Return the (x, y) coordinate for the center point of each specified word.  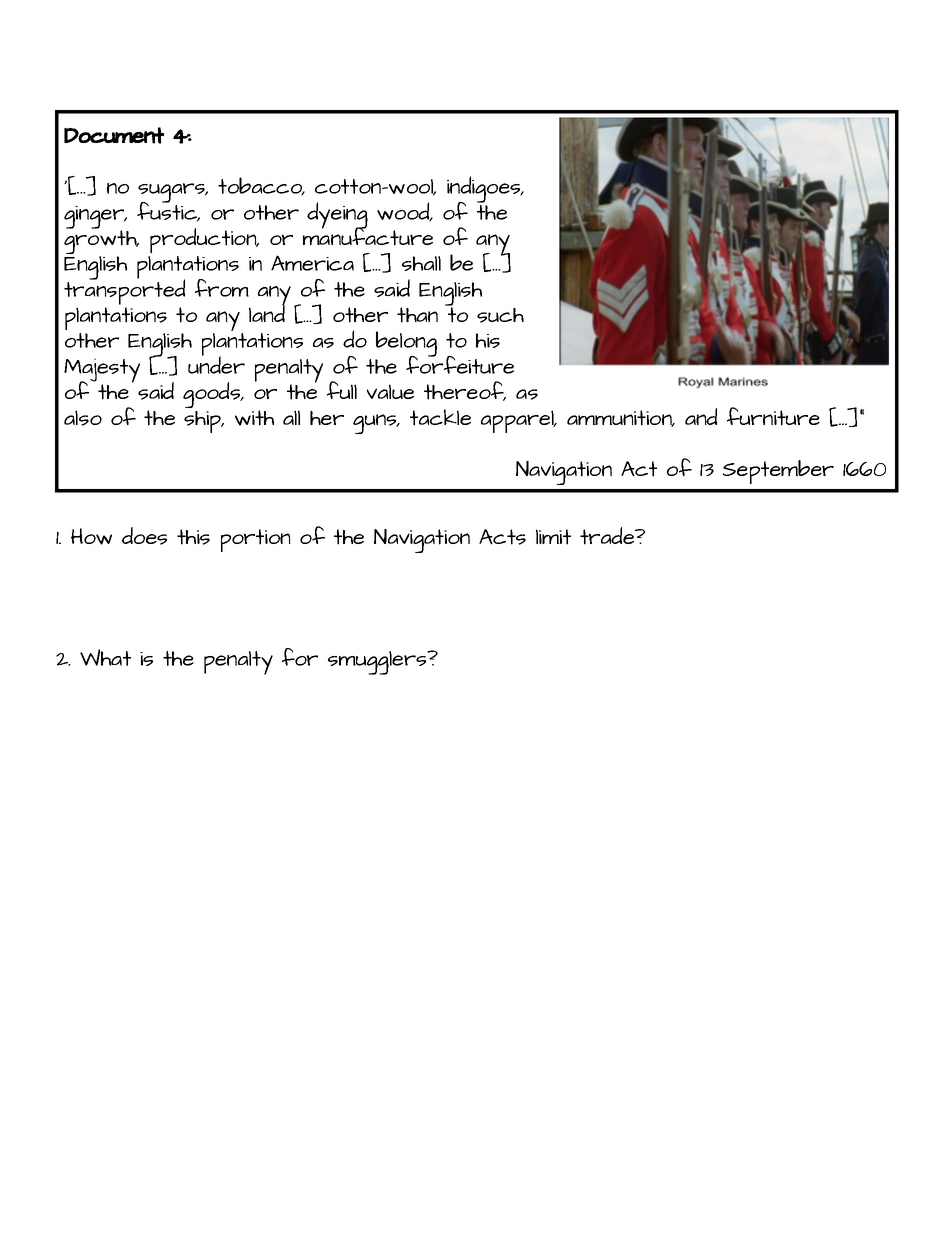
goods (213, 395)
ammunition (620, 418)
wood (404, 212)
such (500, 315)
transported (124, 291)
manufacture (368, 235)
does (144, 536)
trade (608, 536)
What (105, 657)
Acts (502, 537)
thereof (465, 391)
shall (421, 263)
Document (114, 135)
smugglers (378, 663)
